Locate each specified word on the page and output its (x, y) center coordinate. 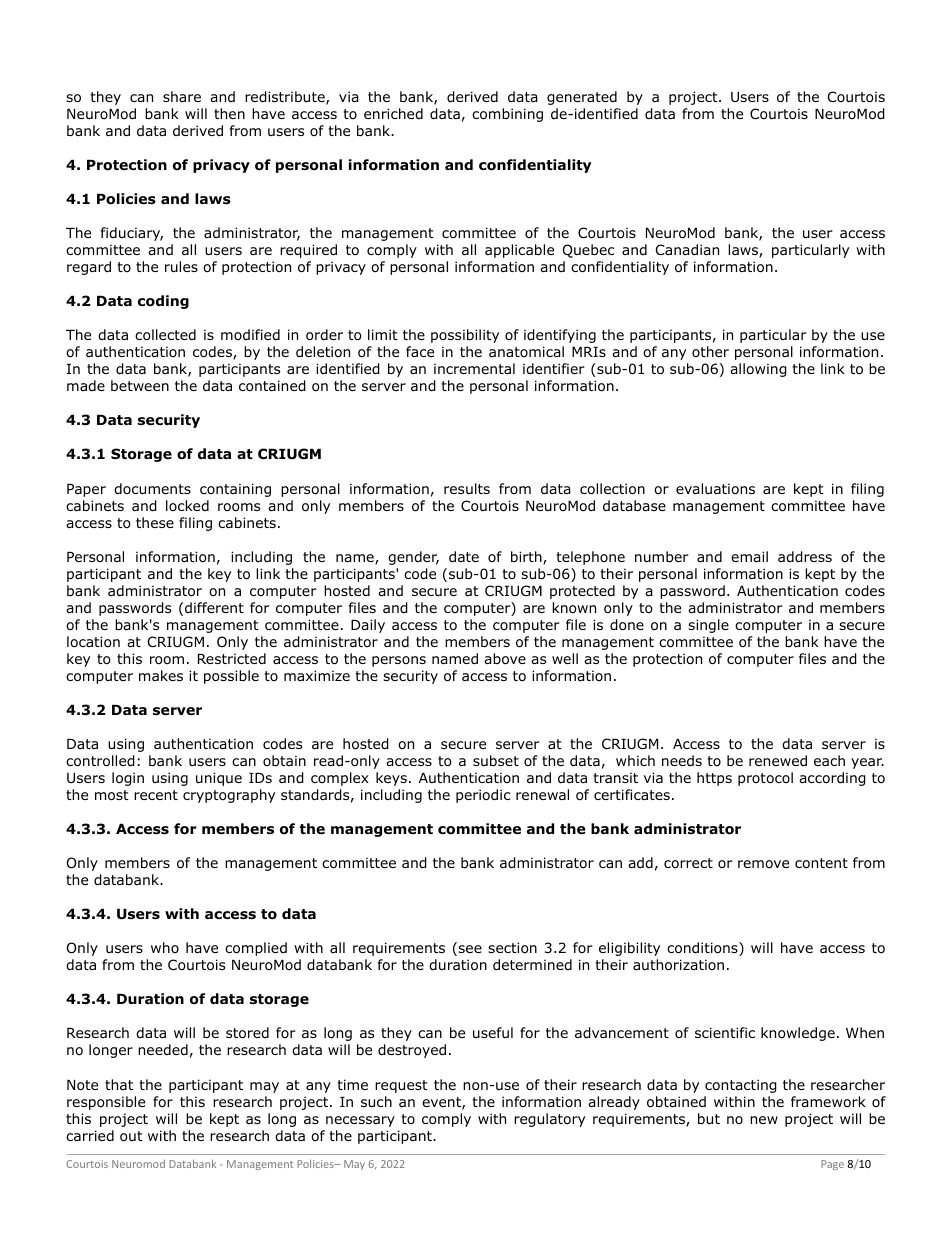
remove (763, 864)
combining (507, 115)
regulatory (549, 1120)
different (214, 607)
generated (582, 98)
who (165, 947)
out (131, 1136)
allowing (758, 370)
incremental (474, 368)
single (708, 626)
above (505, 659)
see (469, 950)
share (182, 96)
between (140, 385)
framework (828, 1102)
